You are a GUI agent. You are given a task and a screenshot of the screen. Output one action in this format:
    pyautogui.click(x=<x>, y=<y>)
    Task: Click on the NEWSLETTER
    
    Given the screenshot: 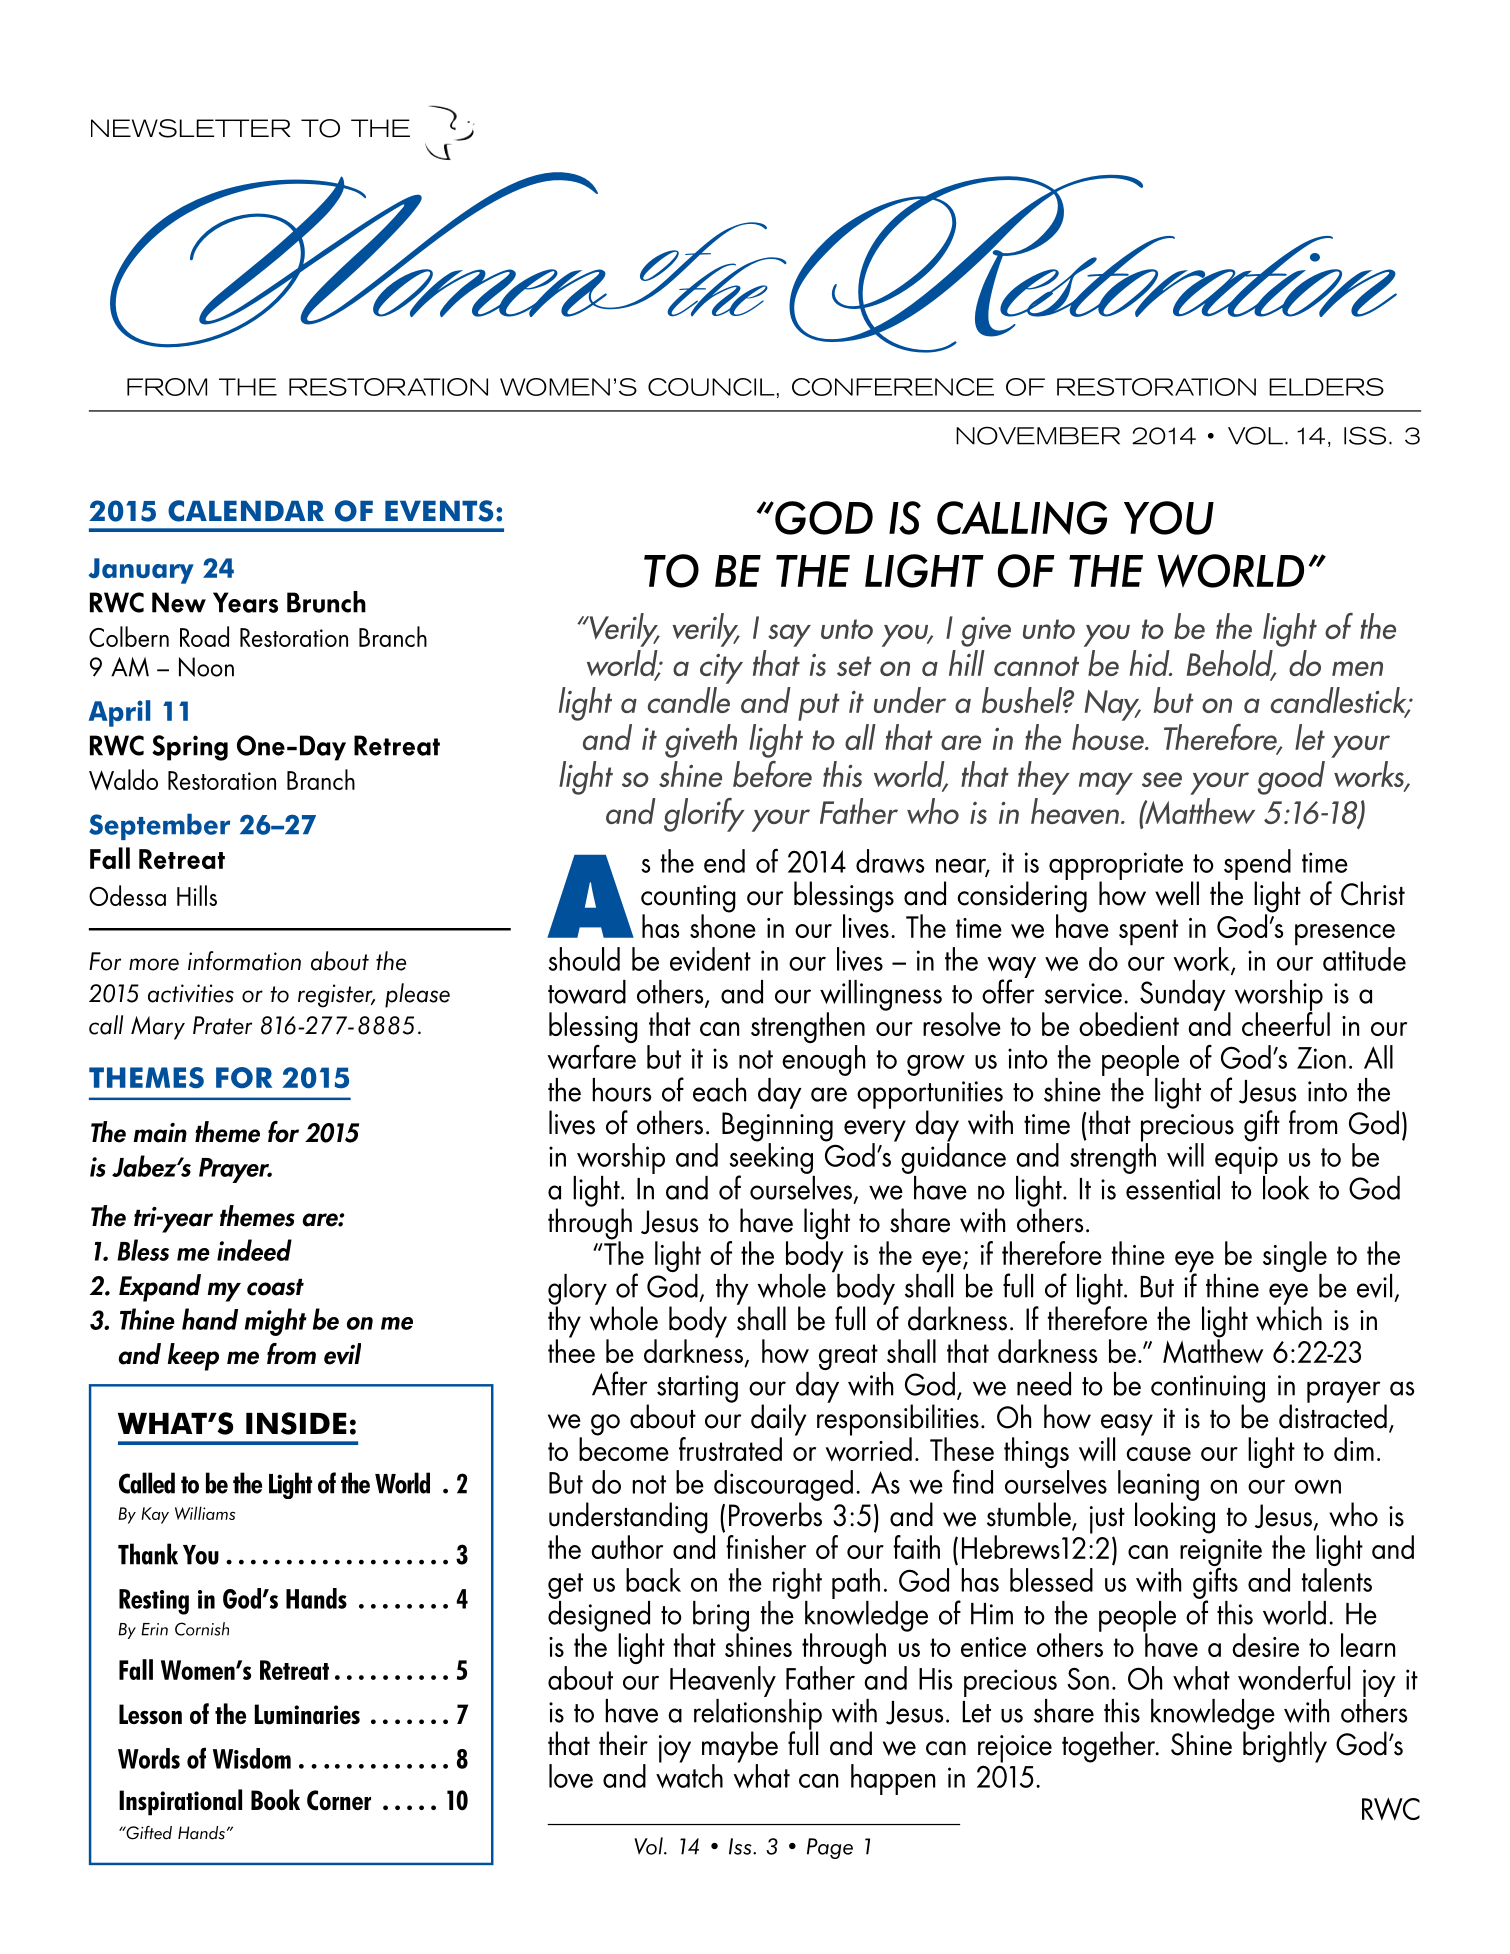 What is the action you would take?
    pyautogui.click(x=191, y=128)
